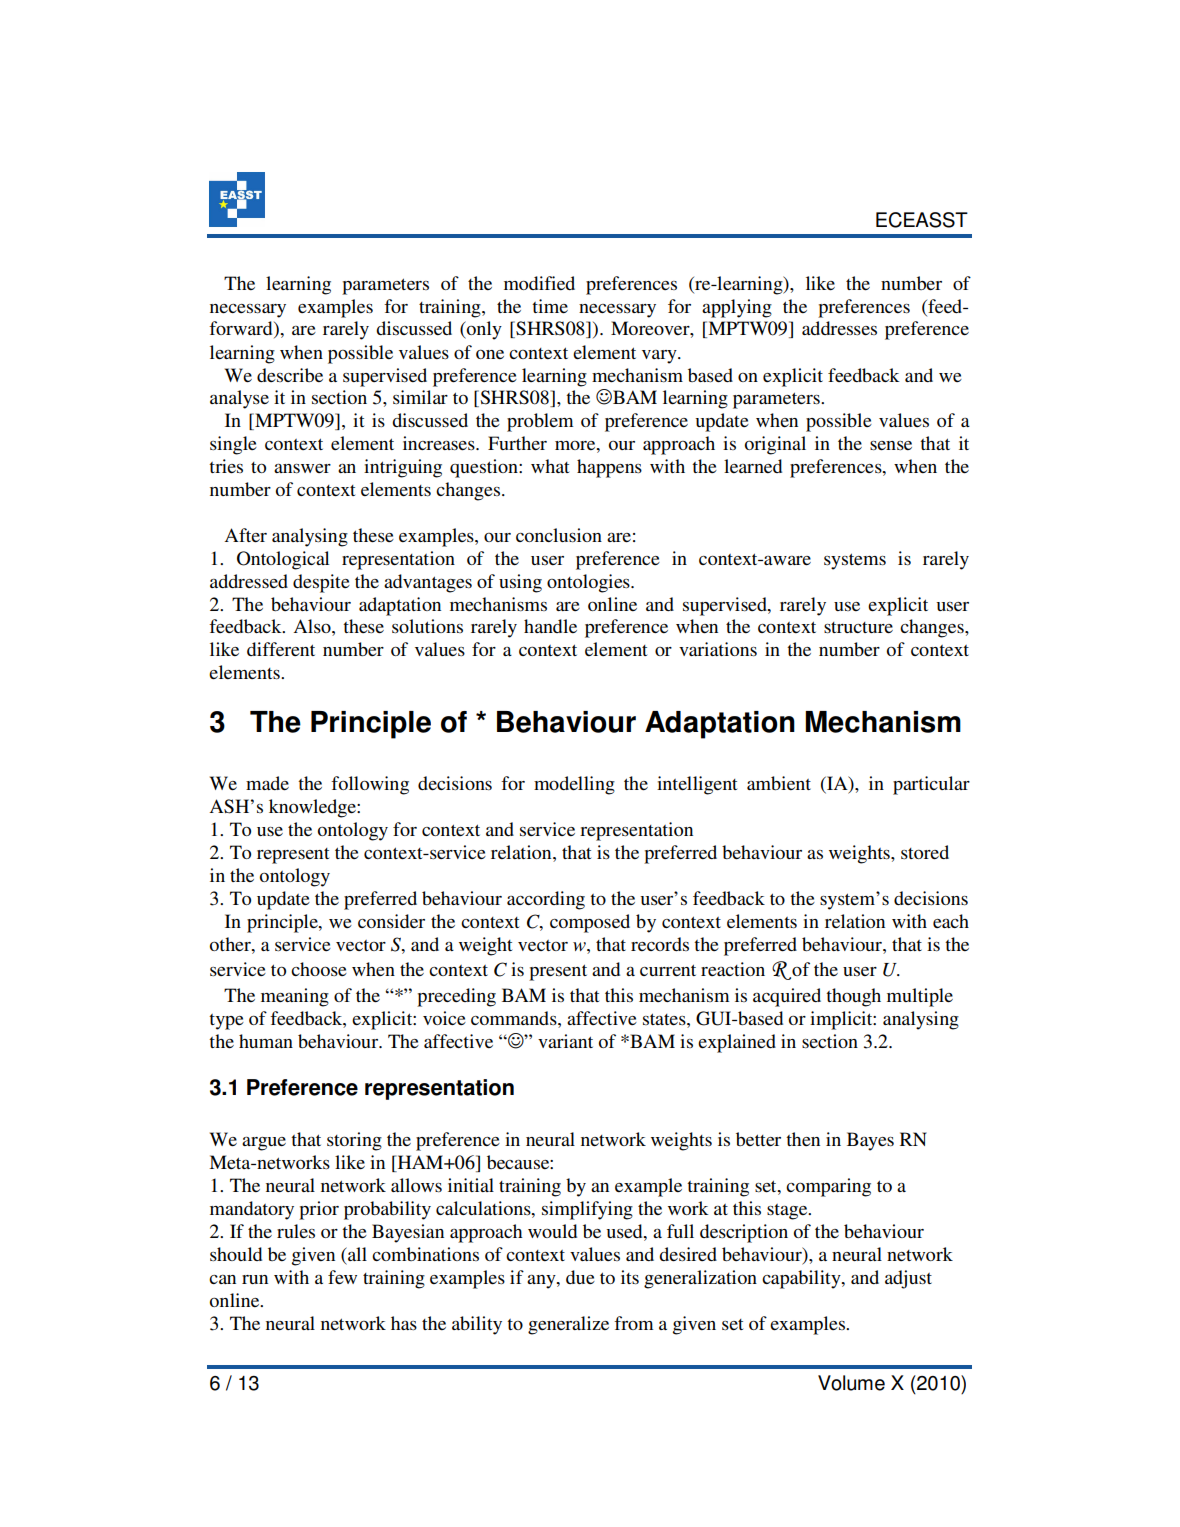 Image resolution: width=1180 pixels, height=1527 pixels. Describe the element at coordinates (404, 1323) in the image. I see `has` at that location.
